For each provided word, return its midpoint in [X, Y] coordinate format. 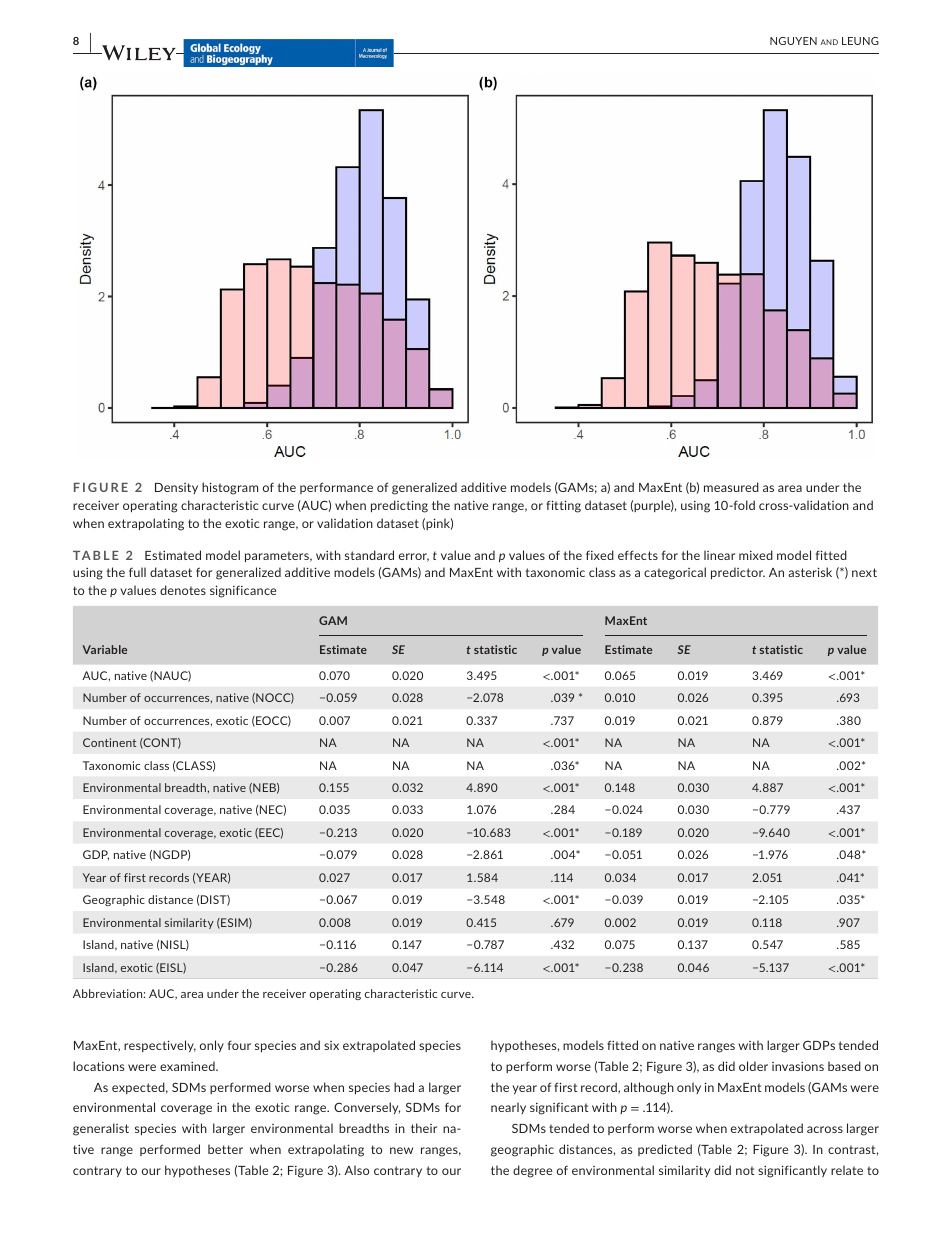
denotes [183, 590]
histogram [230, 488]
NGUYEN [793, 41]
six [331, 1045]
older [753, 1066]
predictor [738, 573]
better [225, 1149]
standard [369, 555]
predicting [399, 506]
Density [176, 488]
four [239, 1045]
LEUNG [860, 41]
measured [731, 487]
